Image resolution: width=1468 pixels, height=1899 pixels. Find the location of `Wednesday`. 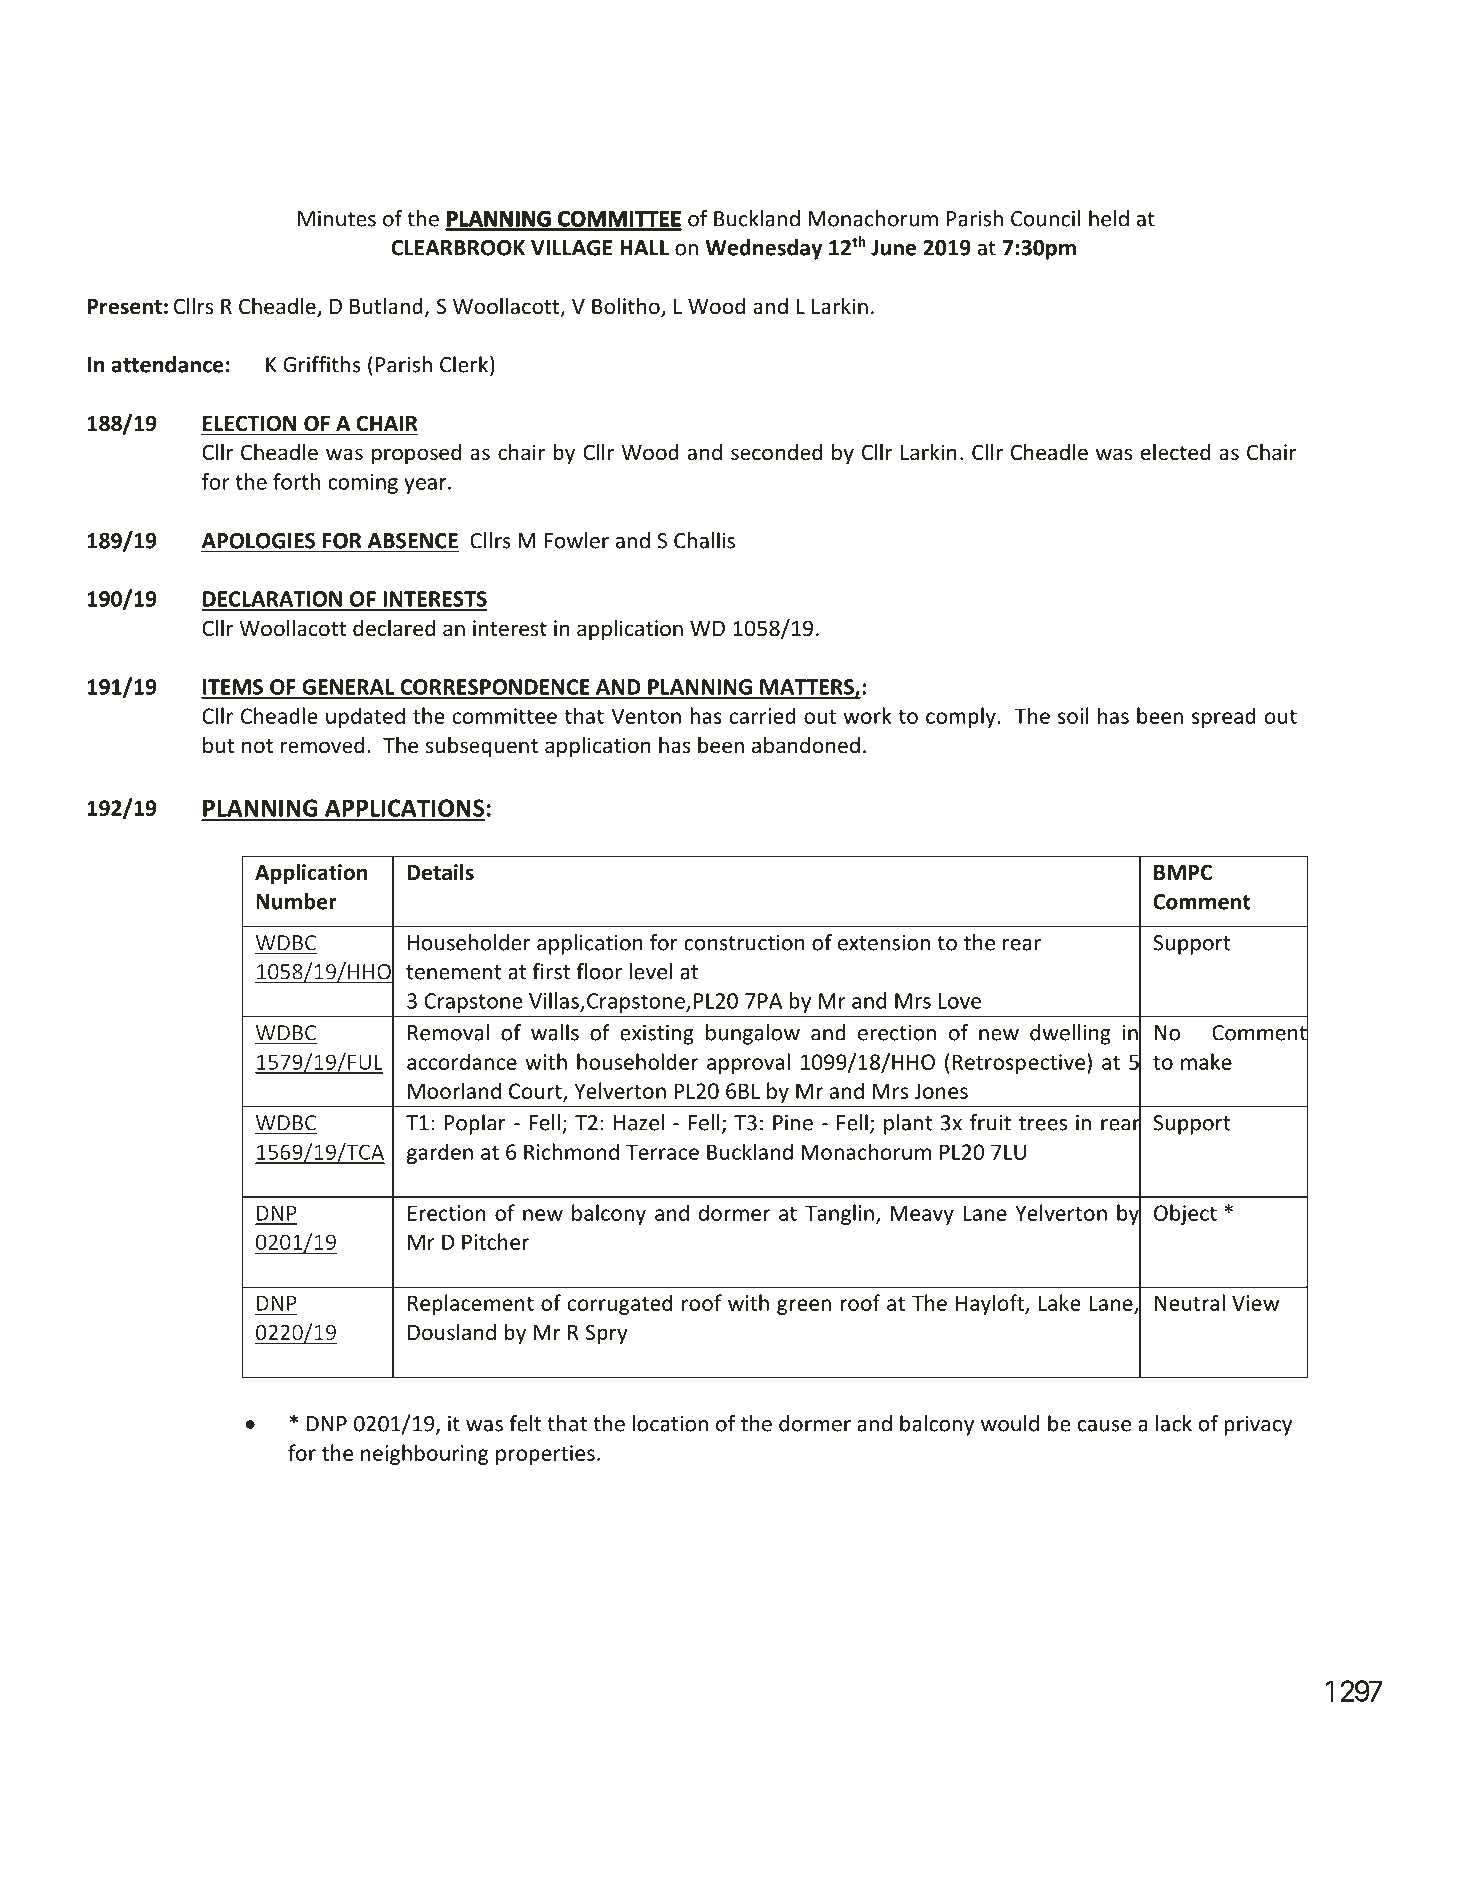

Wednesday is located at coordinates (764, 249).
